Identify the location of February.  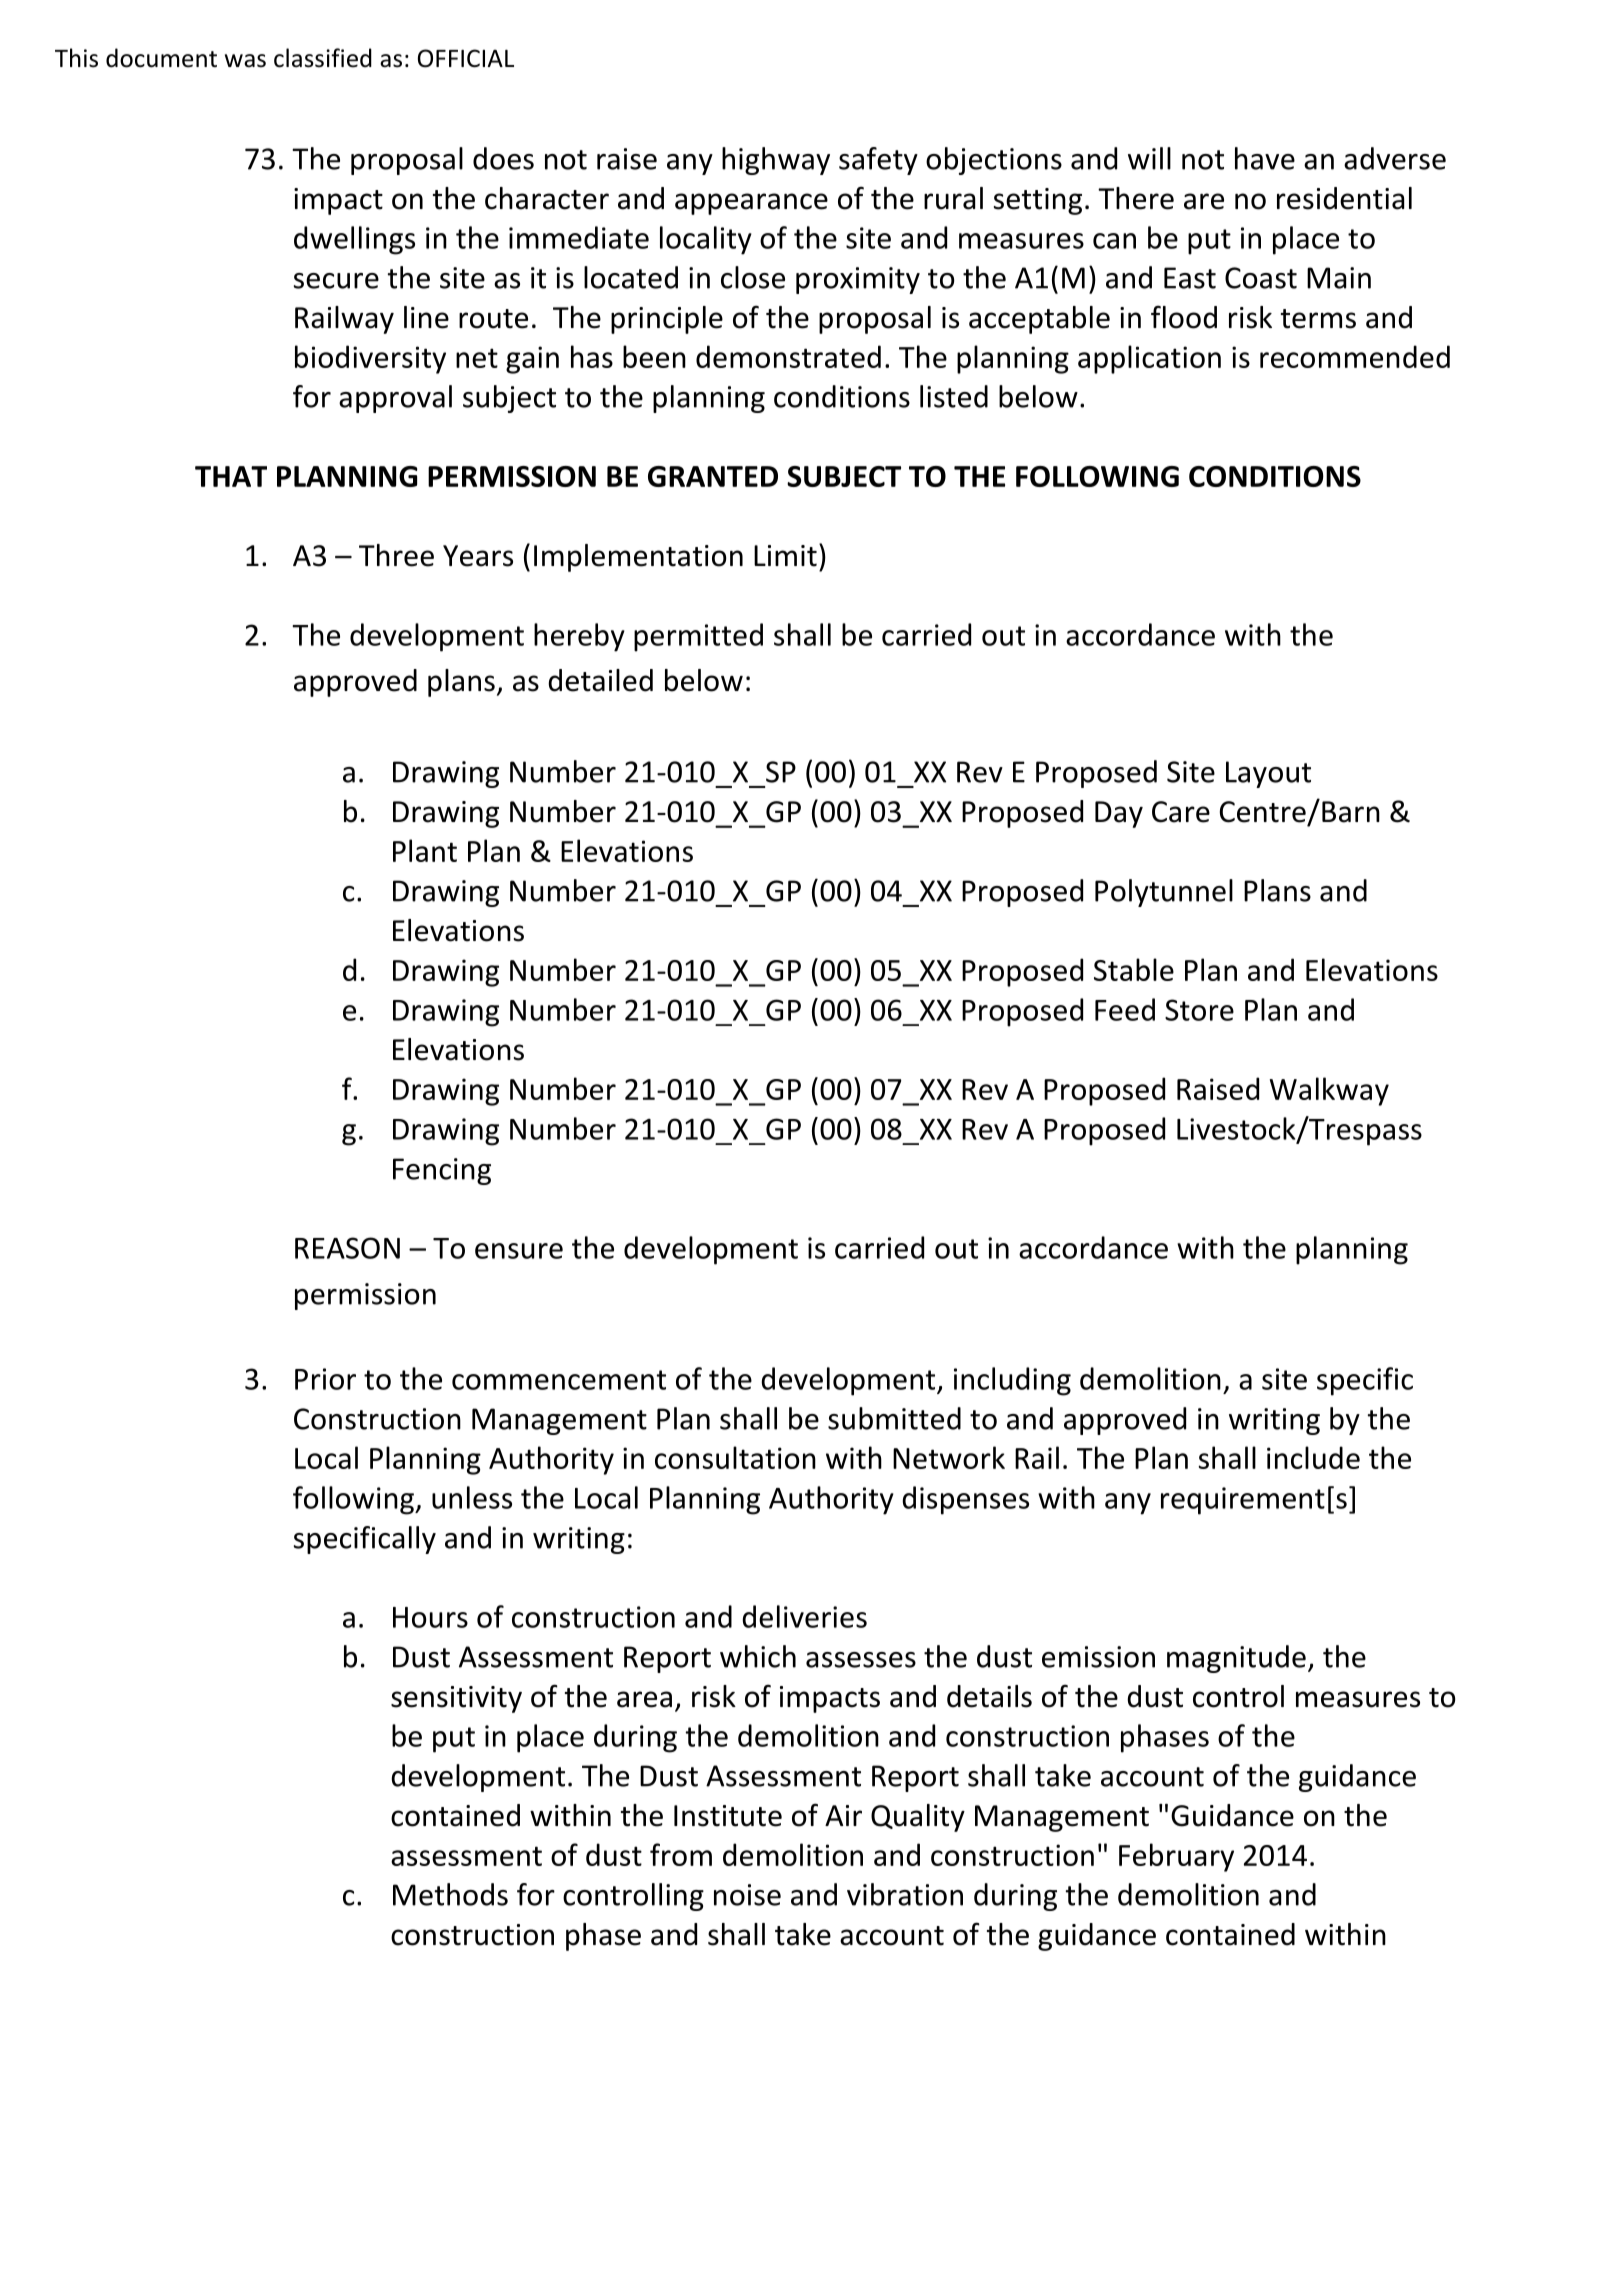
(1176, 1857).
